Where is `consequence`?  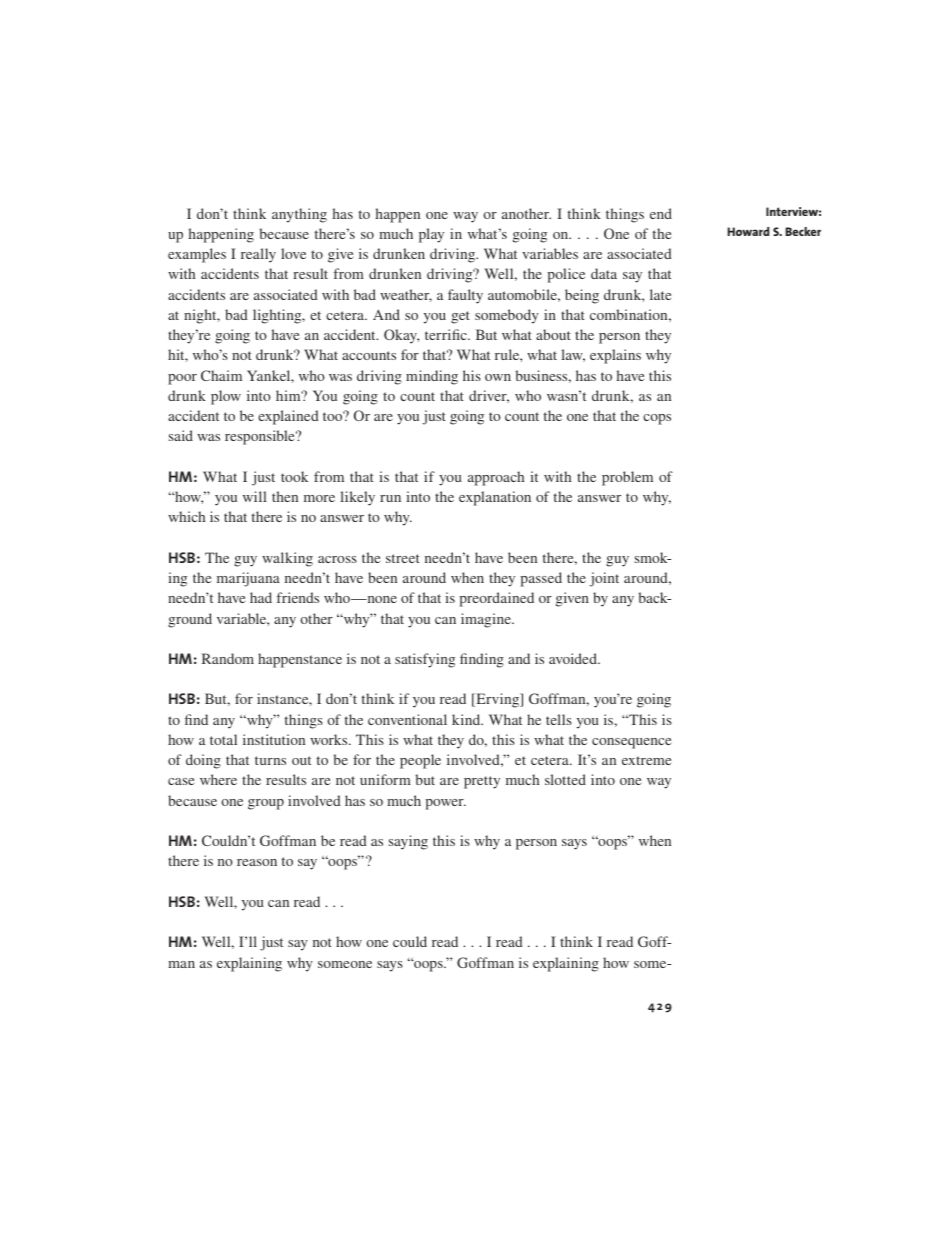
consequence is located at coordinates (631, 743).
